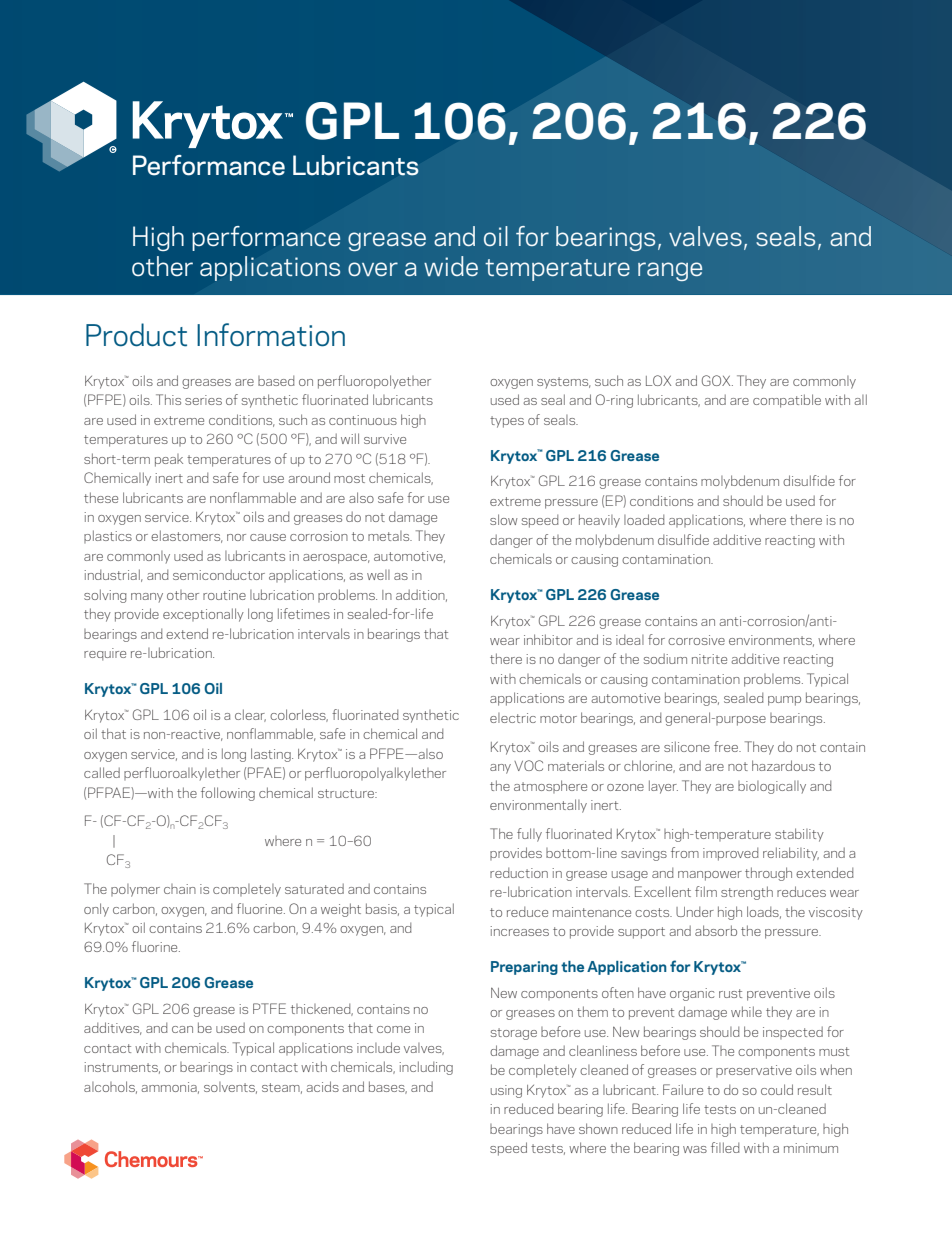 Image resolution: width=952 pixels, height=1233 pixels. I want to click on absorb, so click(716, 930).
